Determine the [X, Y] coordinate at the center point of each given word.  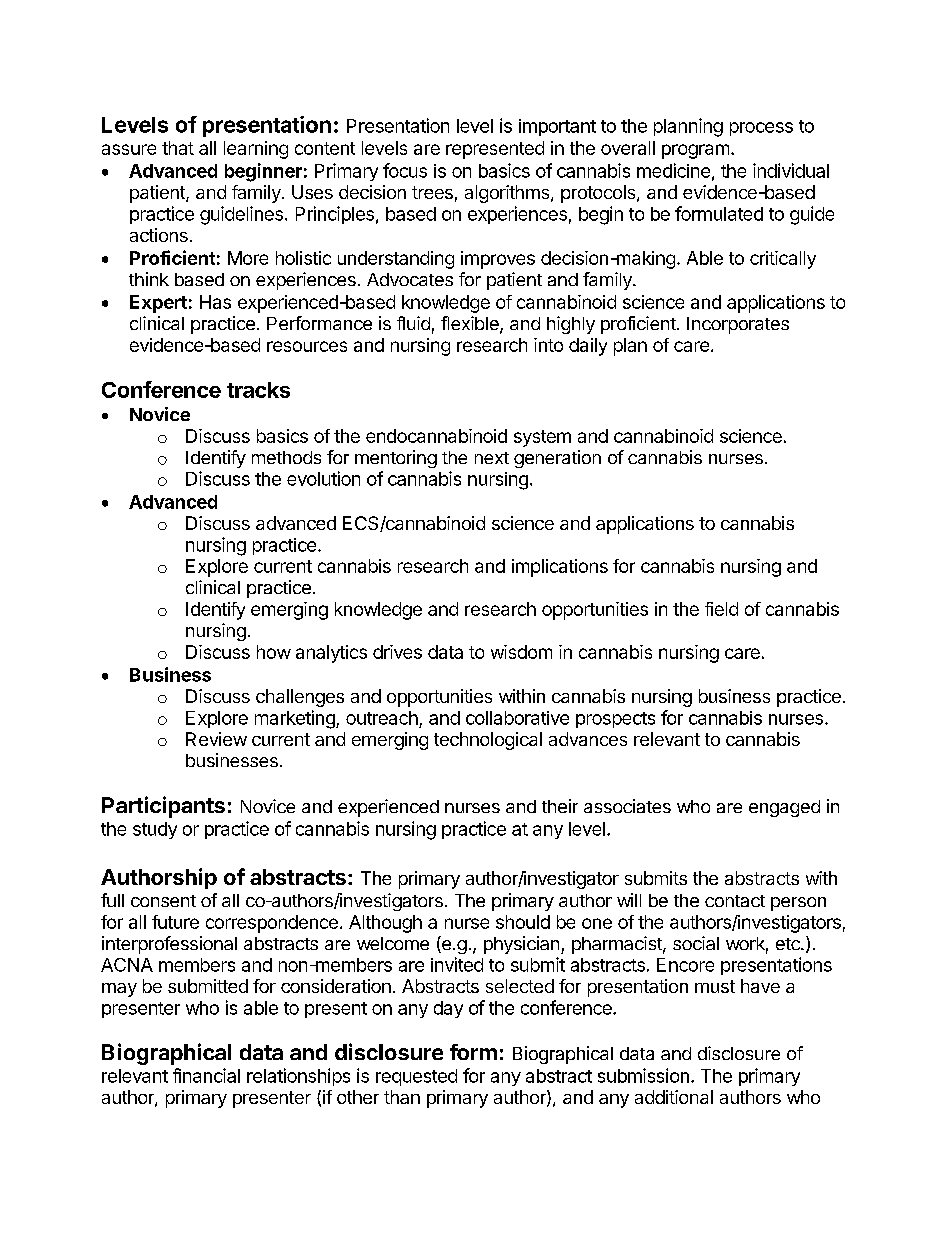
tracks [258, 390]
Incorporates [738, 325]
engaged [784, 808]
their [560, 806]
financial [206, 1075]
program [695, 151]
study [155, 830]
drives [397, 652]
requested [416, 1077]
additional [674, 1097]
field [721, 609]
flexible [471, 324]
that [178, 148]
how [274, 652]
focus [405, 170]
